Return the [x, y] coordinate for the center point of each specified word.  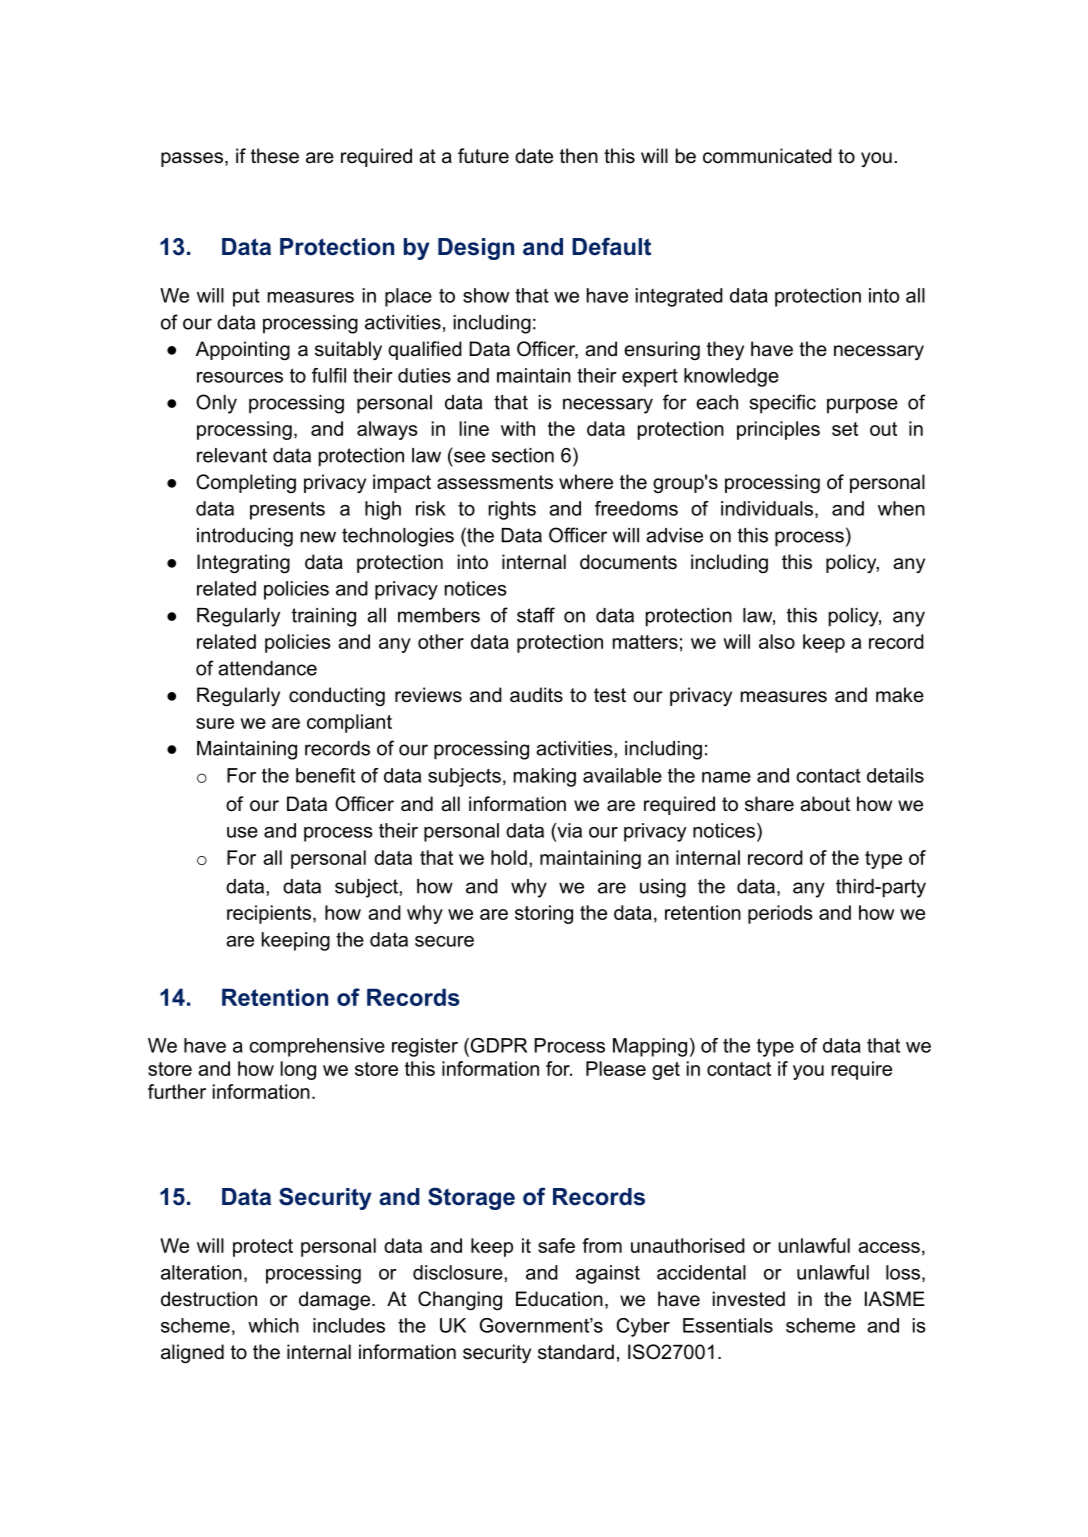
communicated [767, 156]
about [825, 804]
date [534, 156]
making [545, 777]
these [275, 156]
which [273, 1325]
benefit [325, 775]
